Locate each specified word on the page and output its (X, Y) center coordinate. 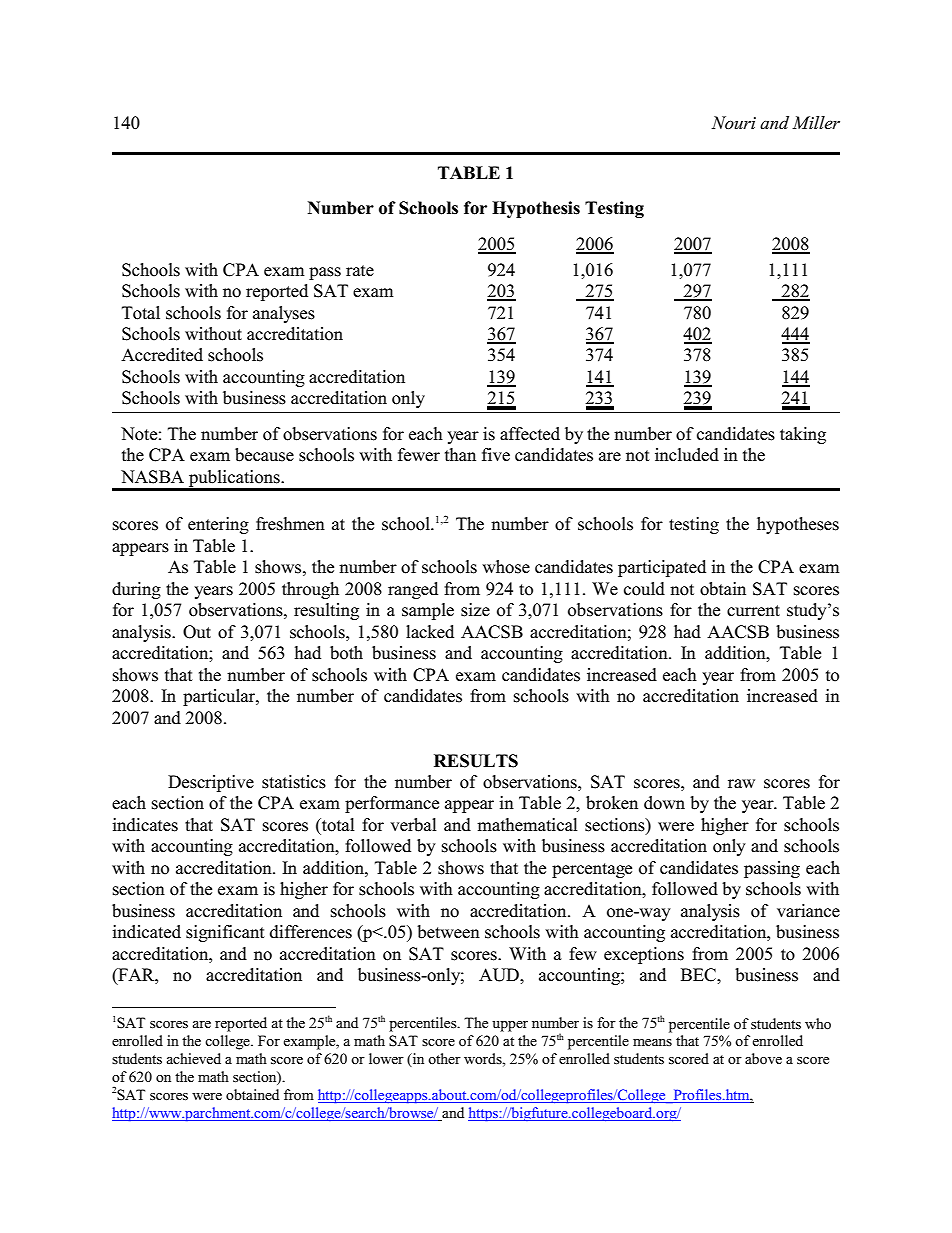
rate (360, 270)
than (460, 454)
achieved (194, 1058)
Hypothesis (536, 209)
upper (510, 1026)
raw (741, 783)
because (264, 455)
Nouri (733, 122)
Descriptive (211, 783)
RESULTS (476, 761)
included (687, 455)
